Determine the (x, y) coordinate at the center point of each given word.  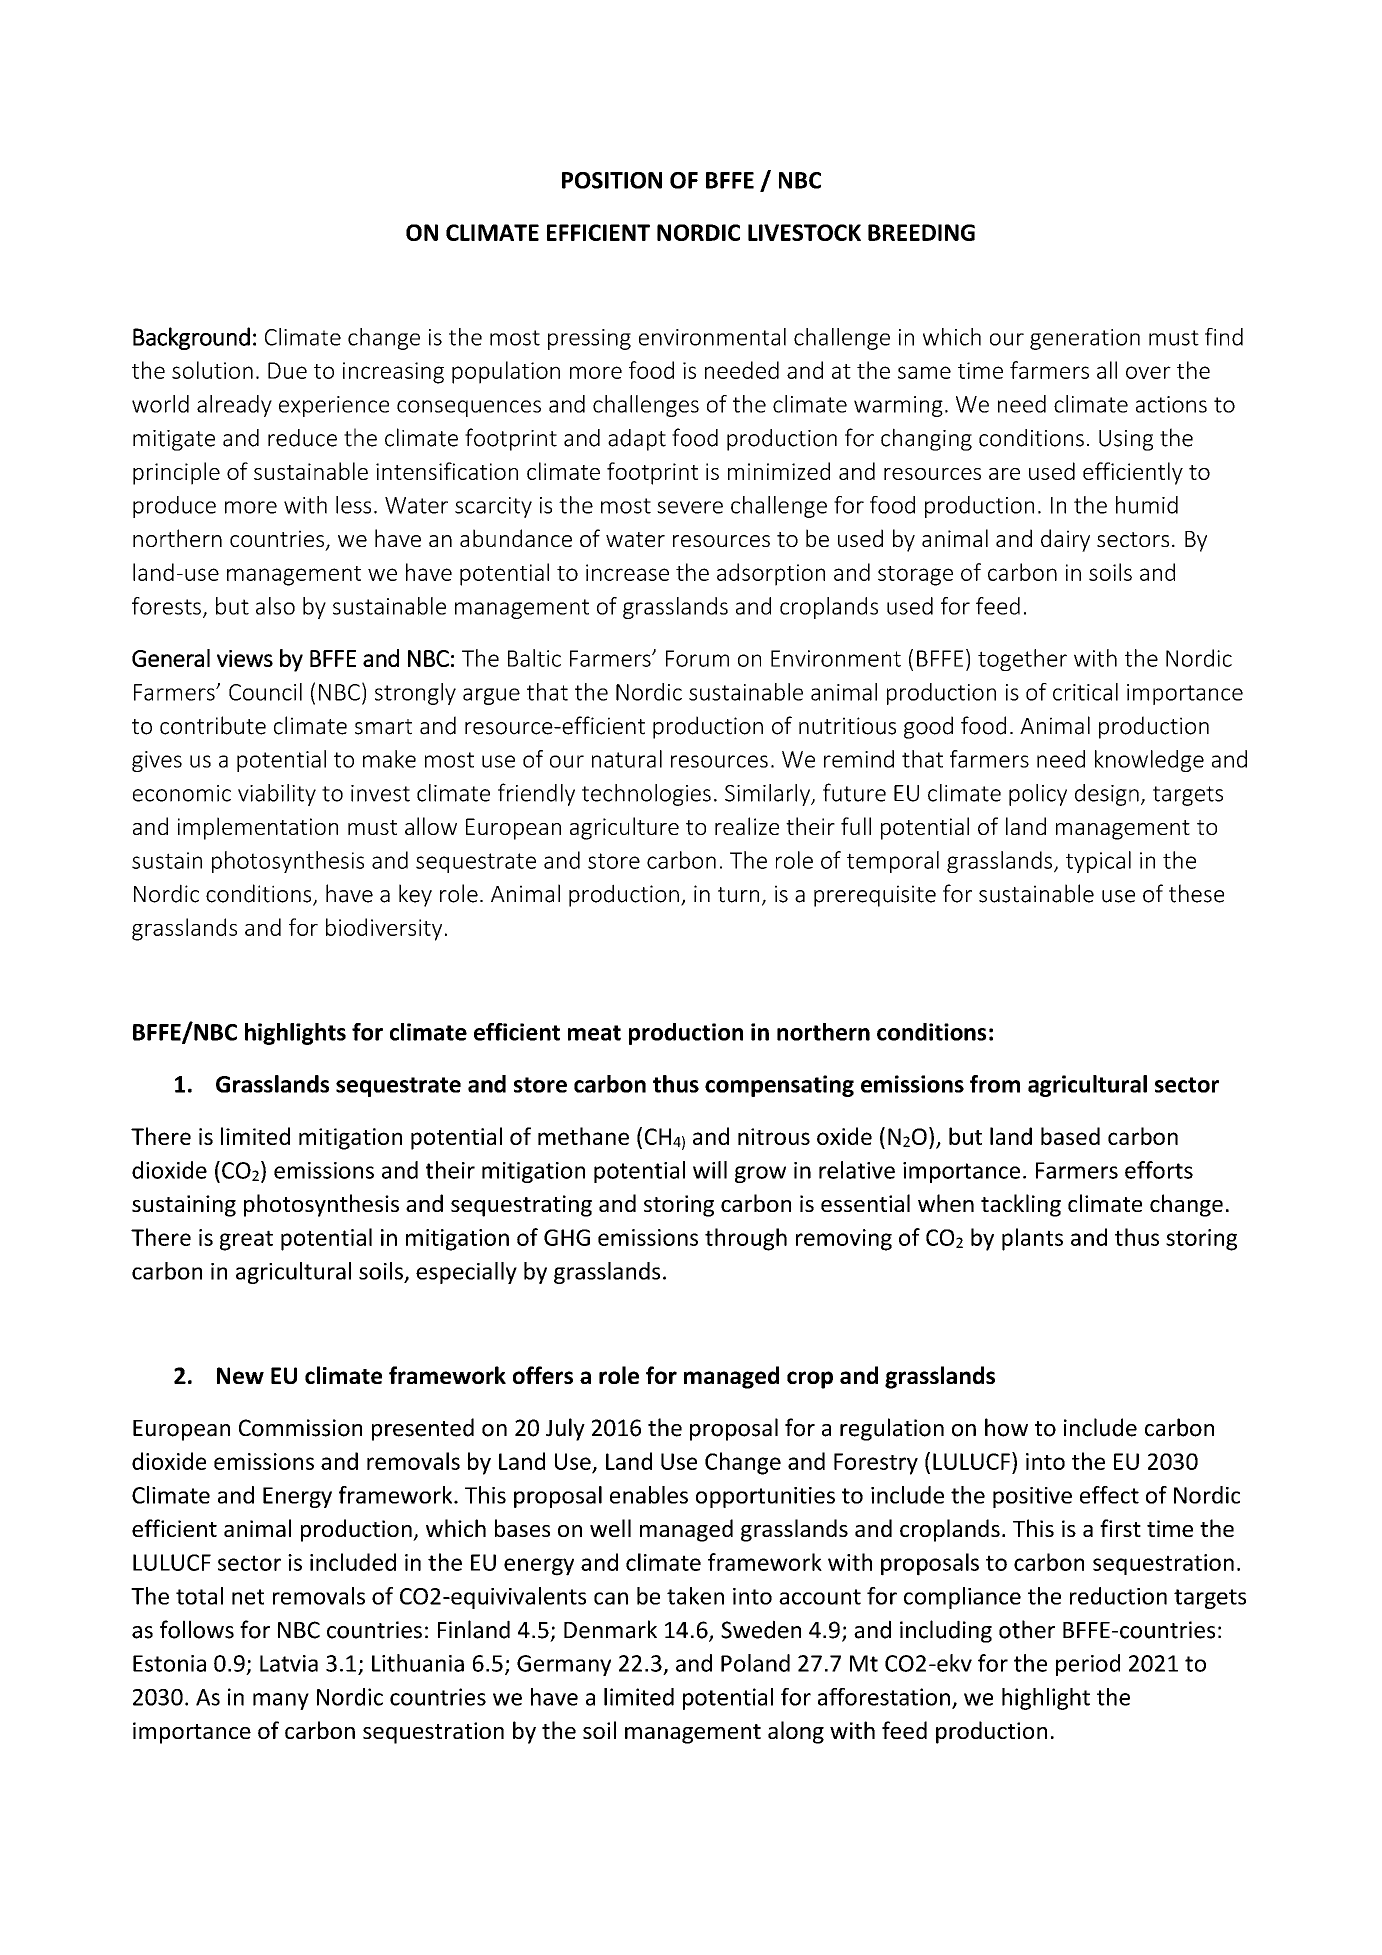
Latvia (289, 1663)
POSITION (612, 180)
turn (738, 895)
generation (1085, 339)
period (1088, 1665)
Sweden (761, 1629)
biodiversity (384, 929)
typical (1098, 862)
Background (191, 338)
